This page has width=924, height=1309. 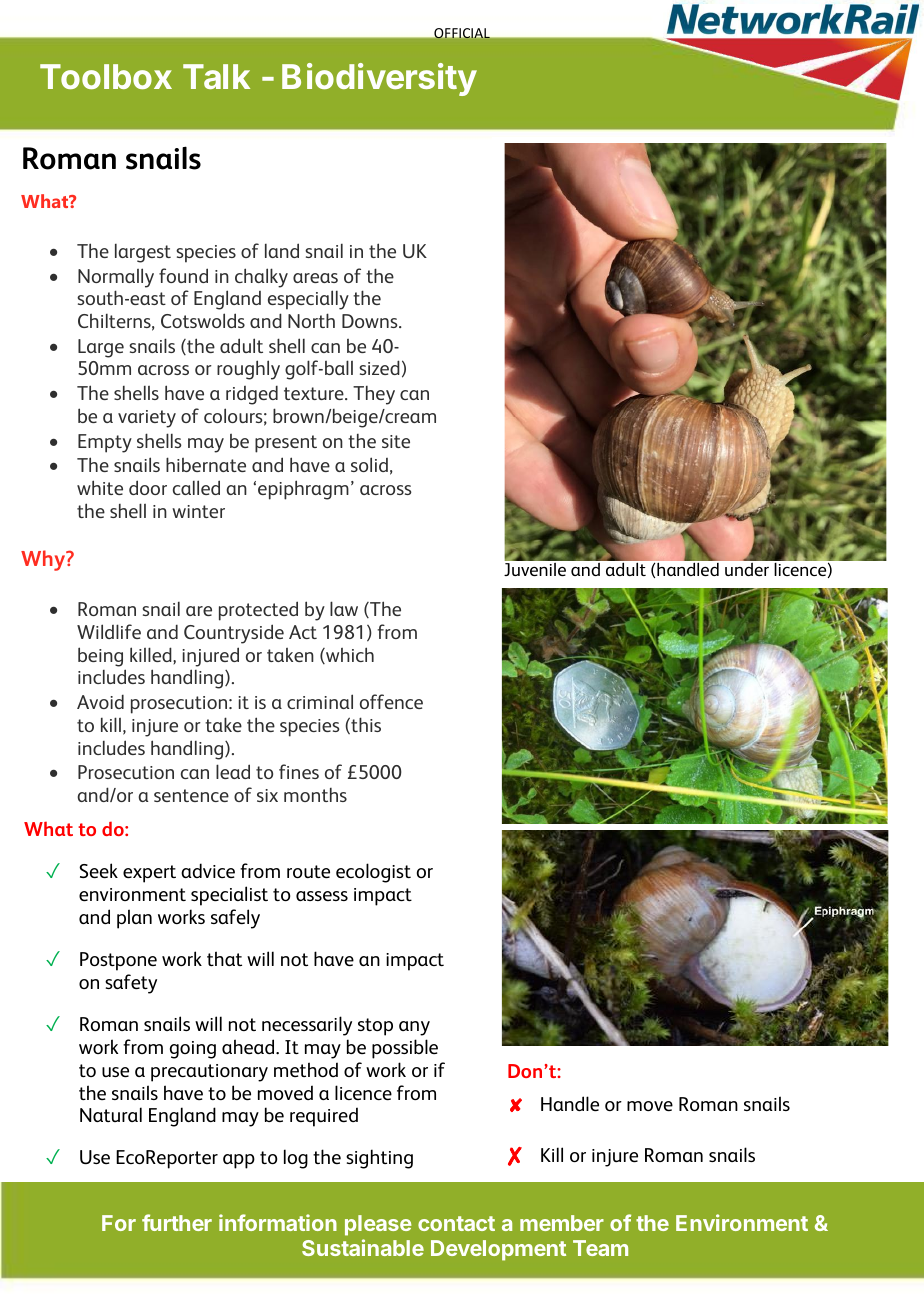 I want to click on member, so click(x=562, y=1223).
